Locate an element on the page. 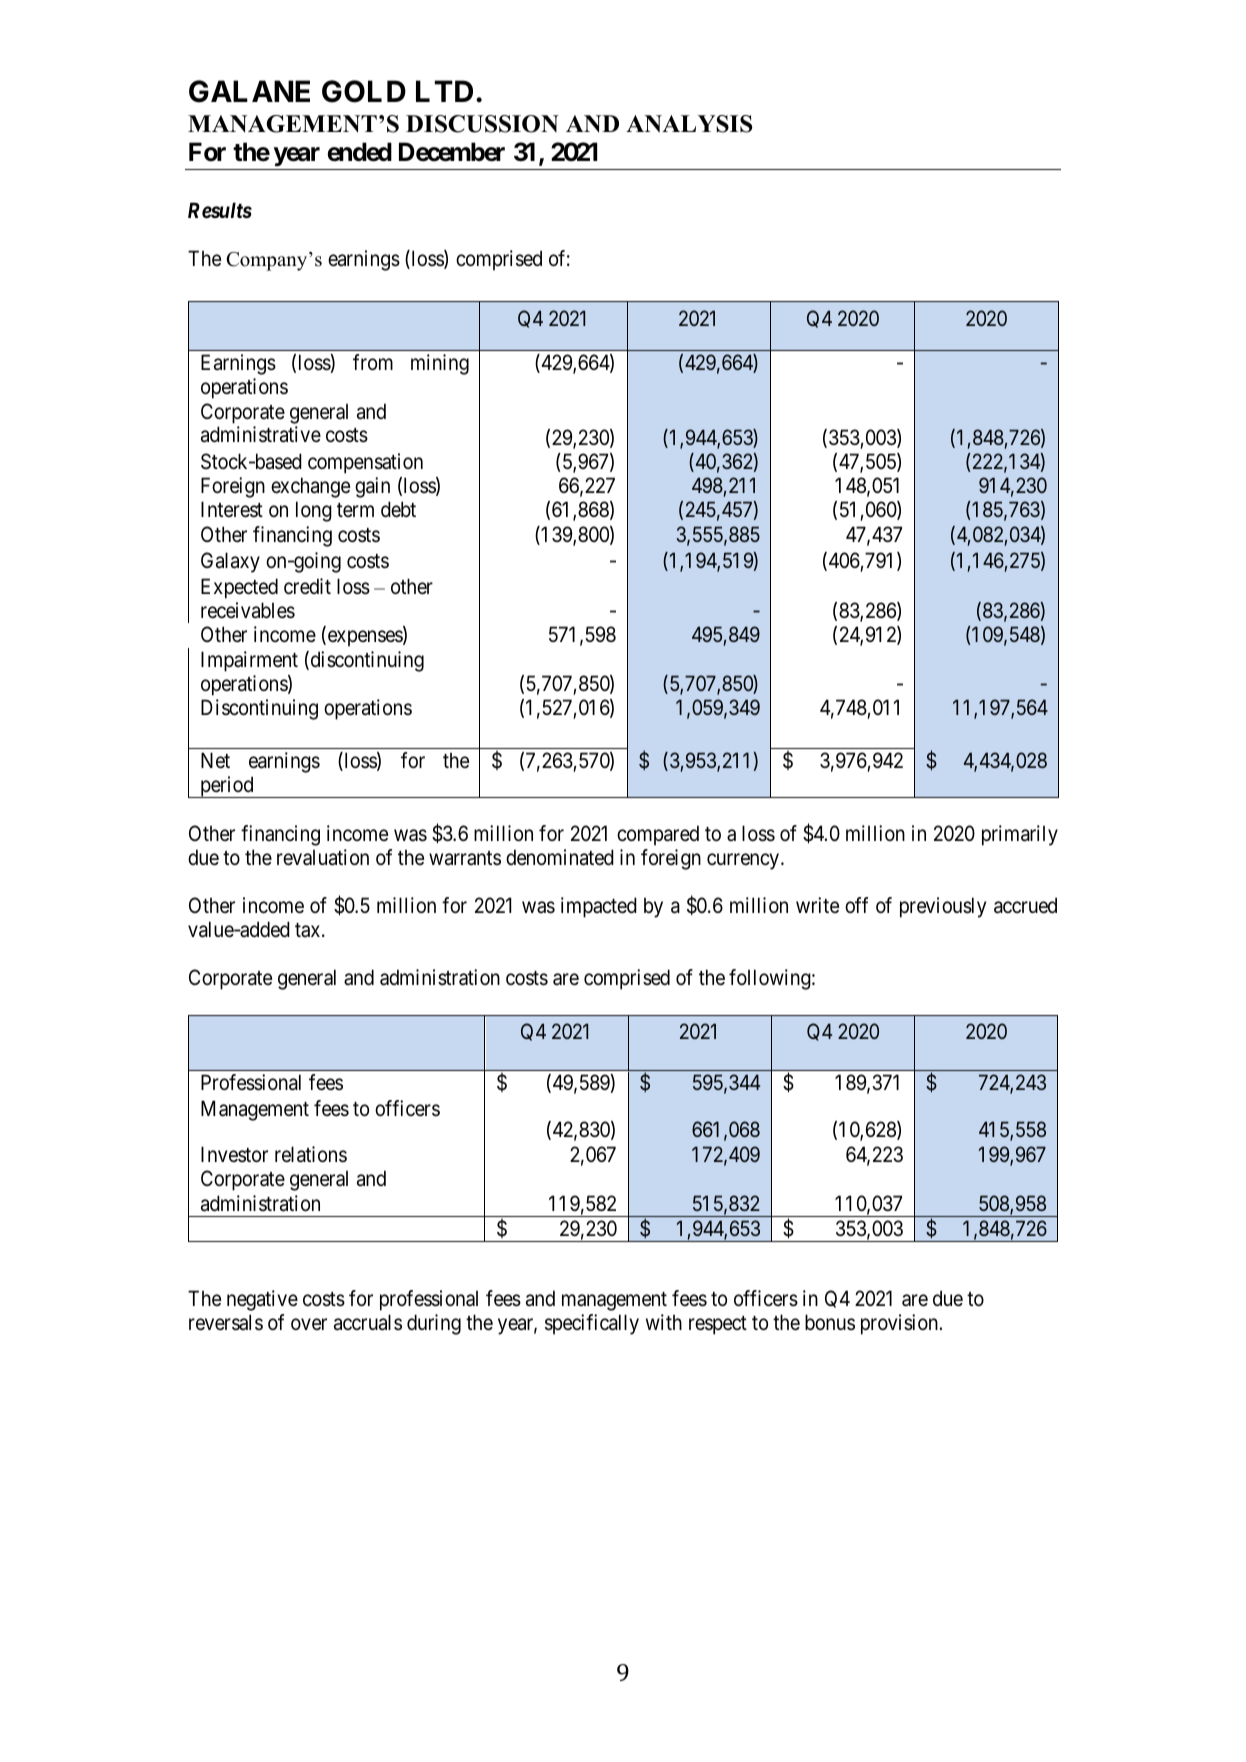 The height and width of the page is (1762, 1246). ANALYSIS is located at coordinates (689, 124).
